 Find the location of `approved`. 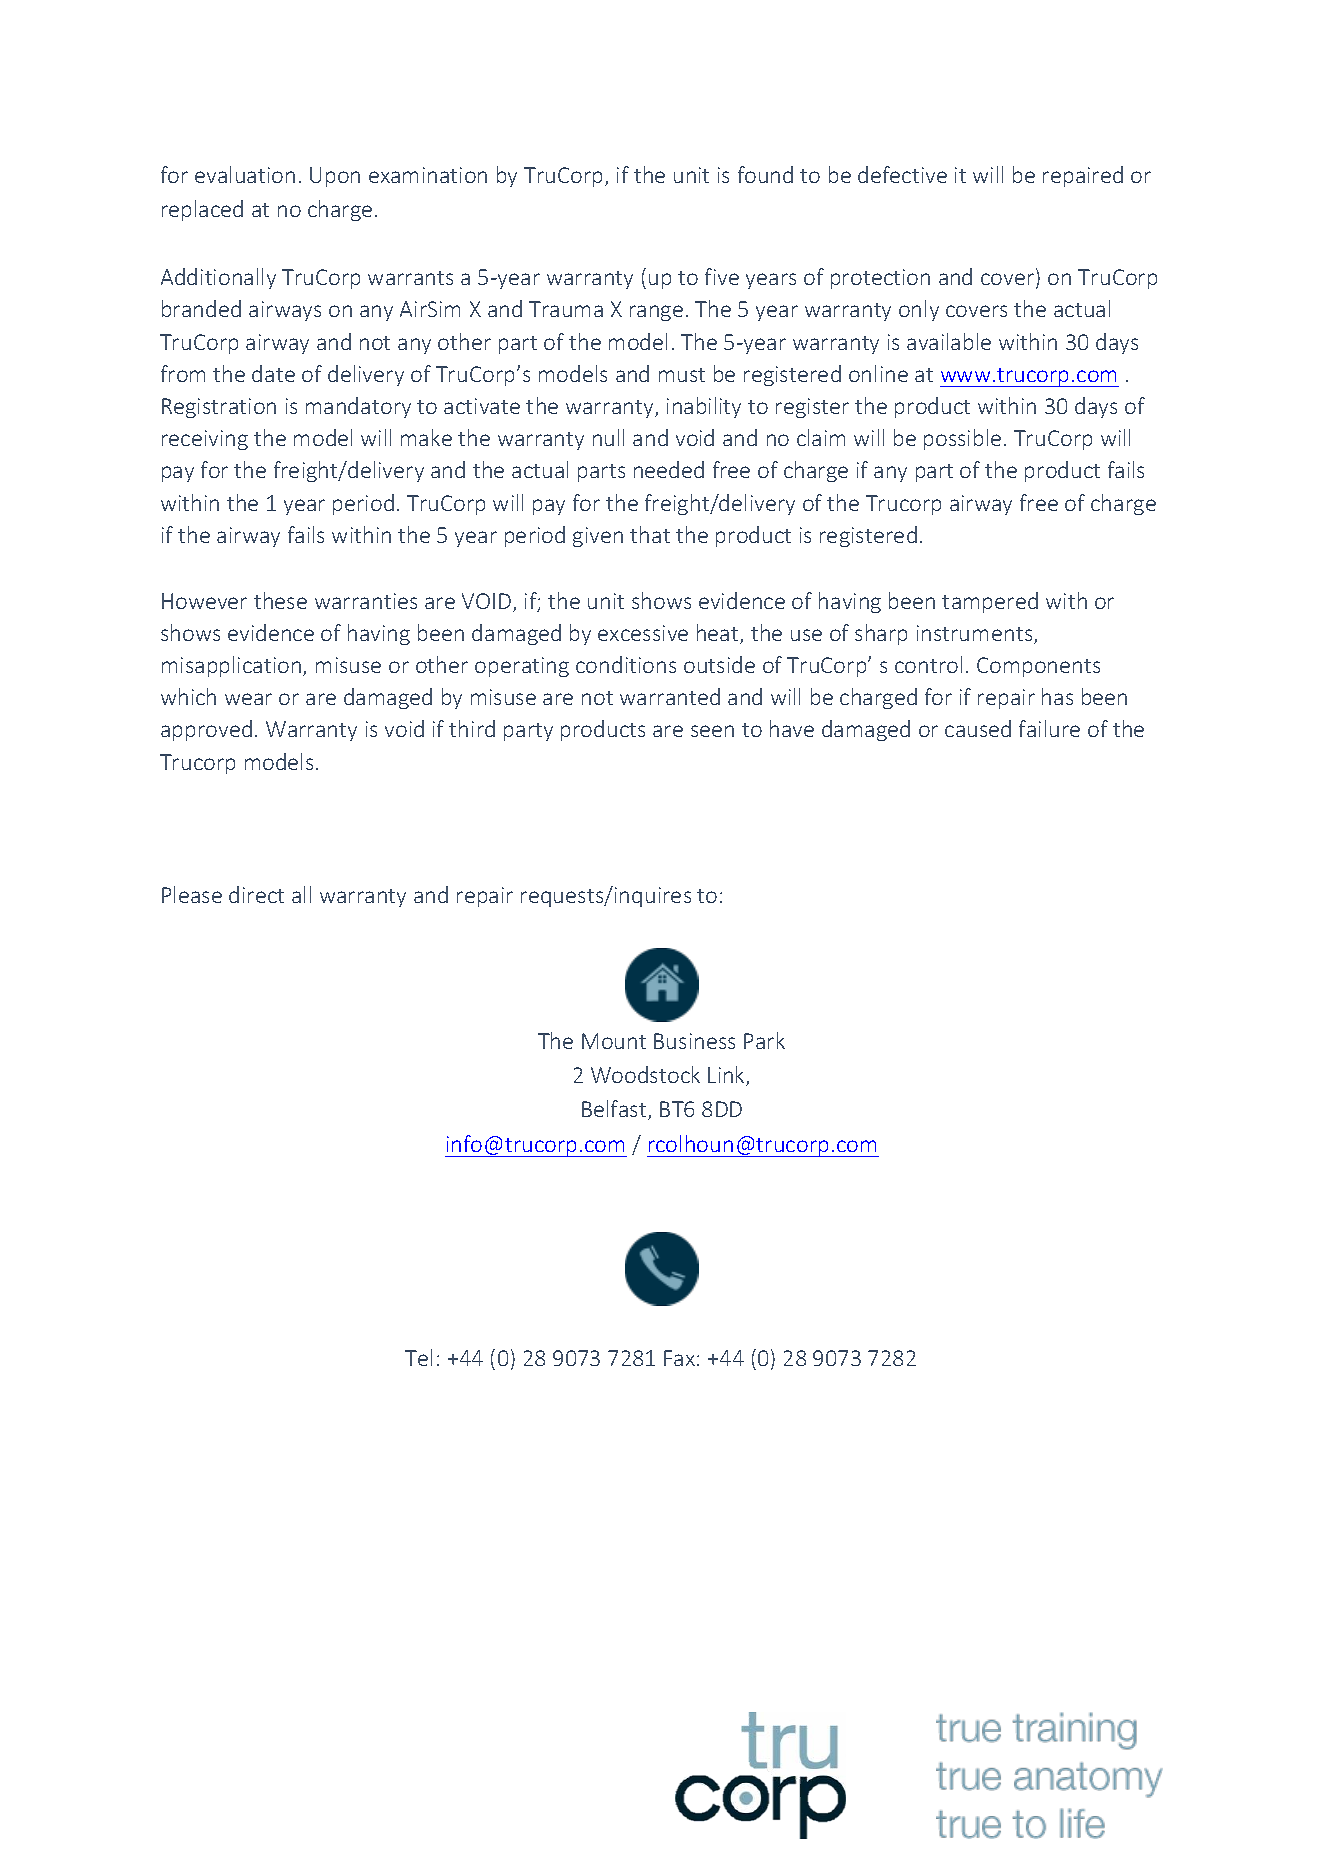

approved is located at coordinates (206, 730).
